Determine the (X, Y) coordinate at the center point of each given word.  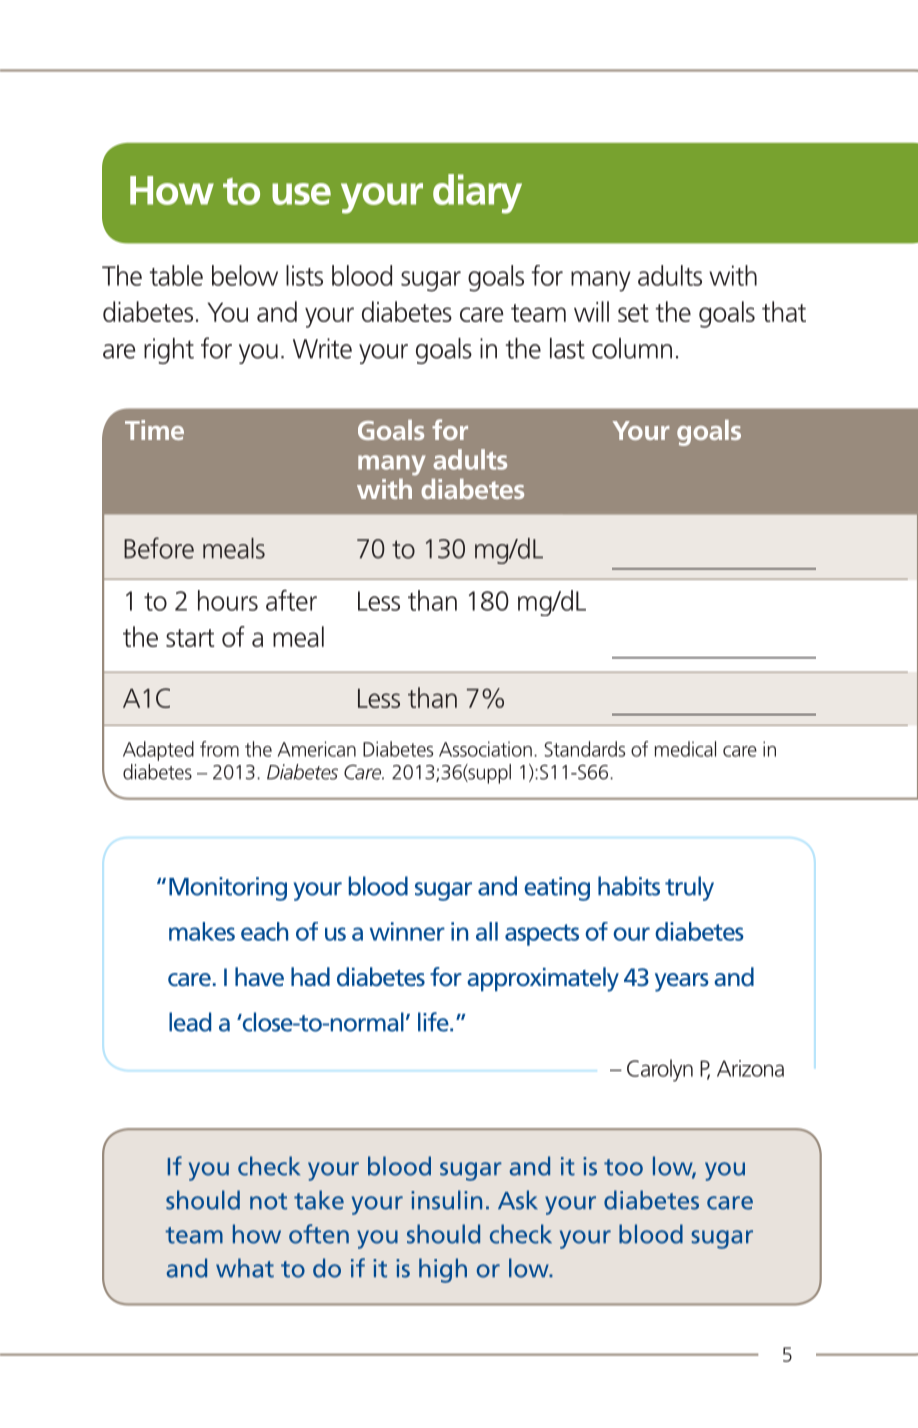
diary (477, 194)
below (245, 275)
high (443, 1270)
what (245, 1268)
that (784, 311)
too (623, 1167)
